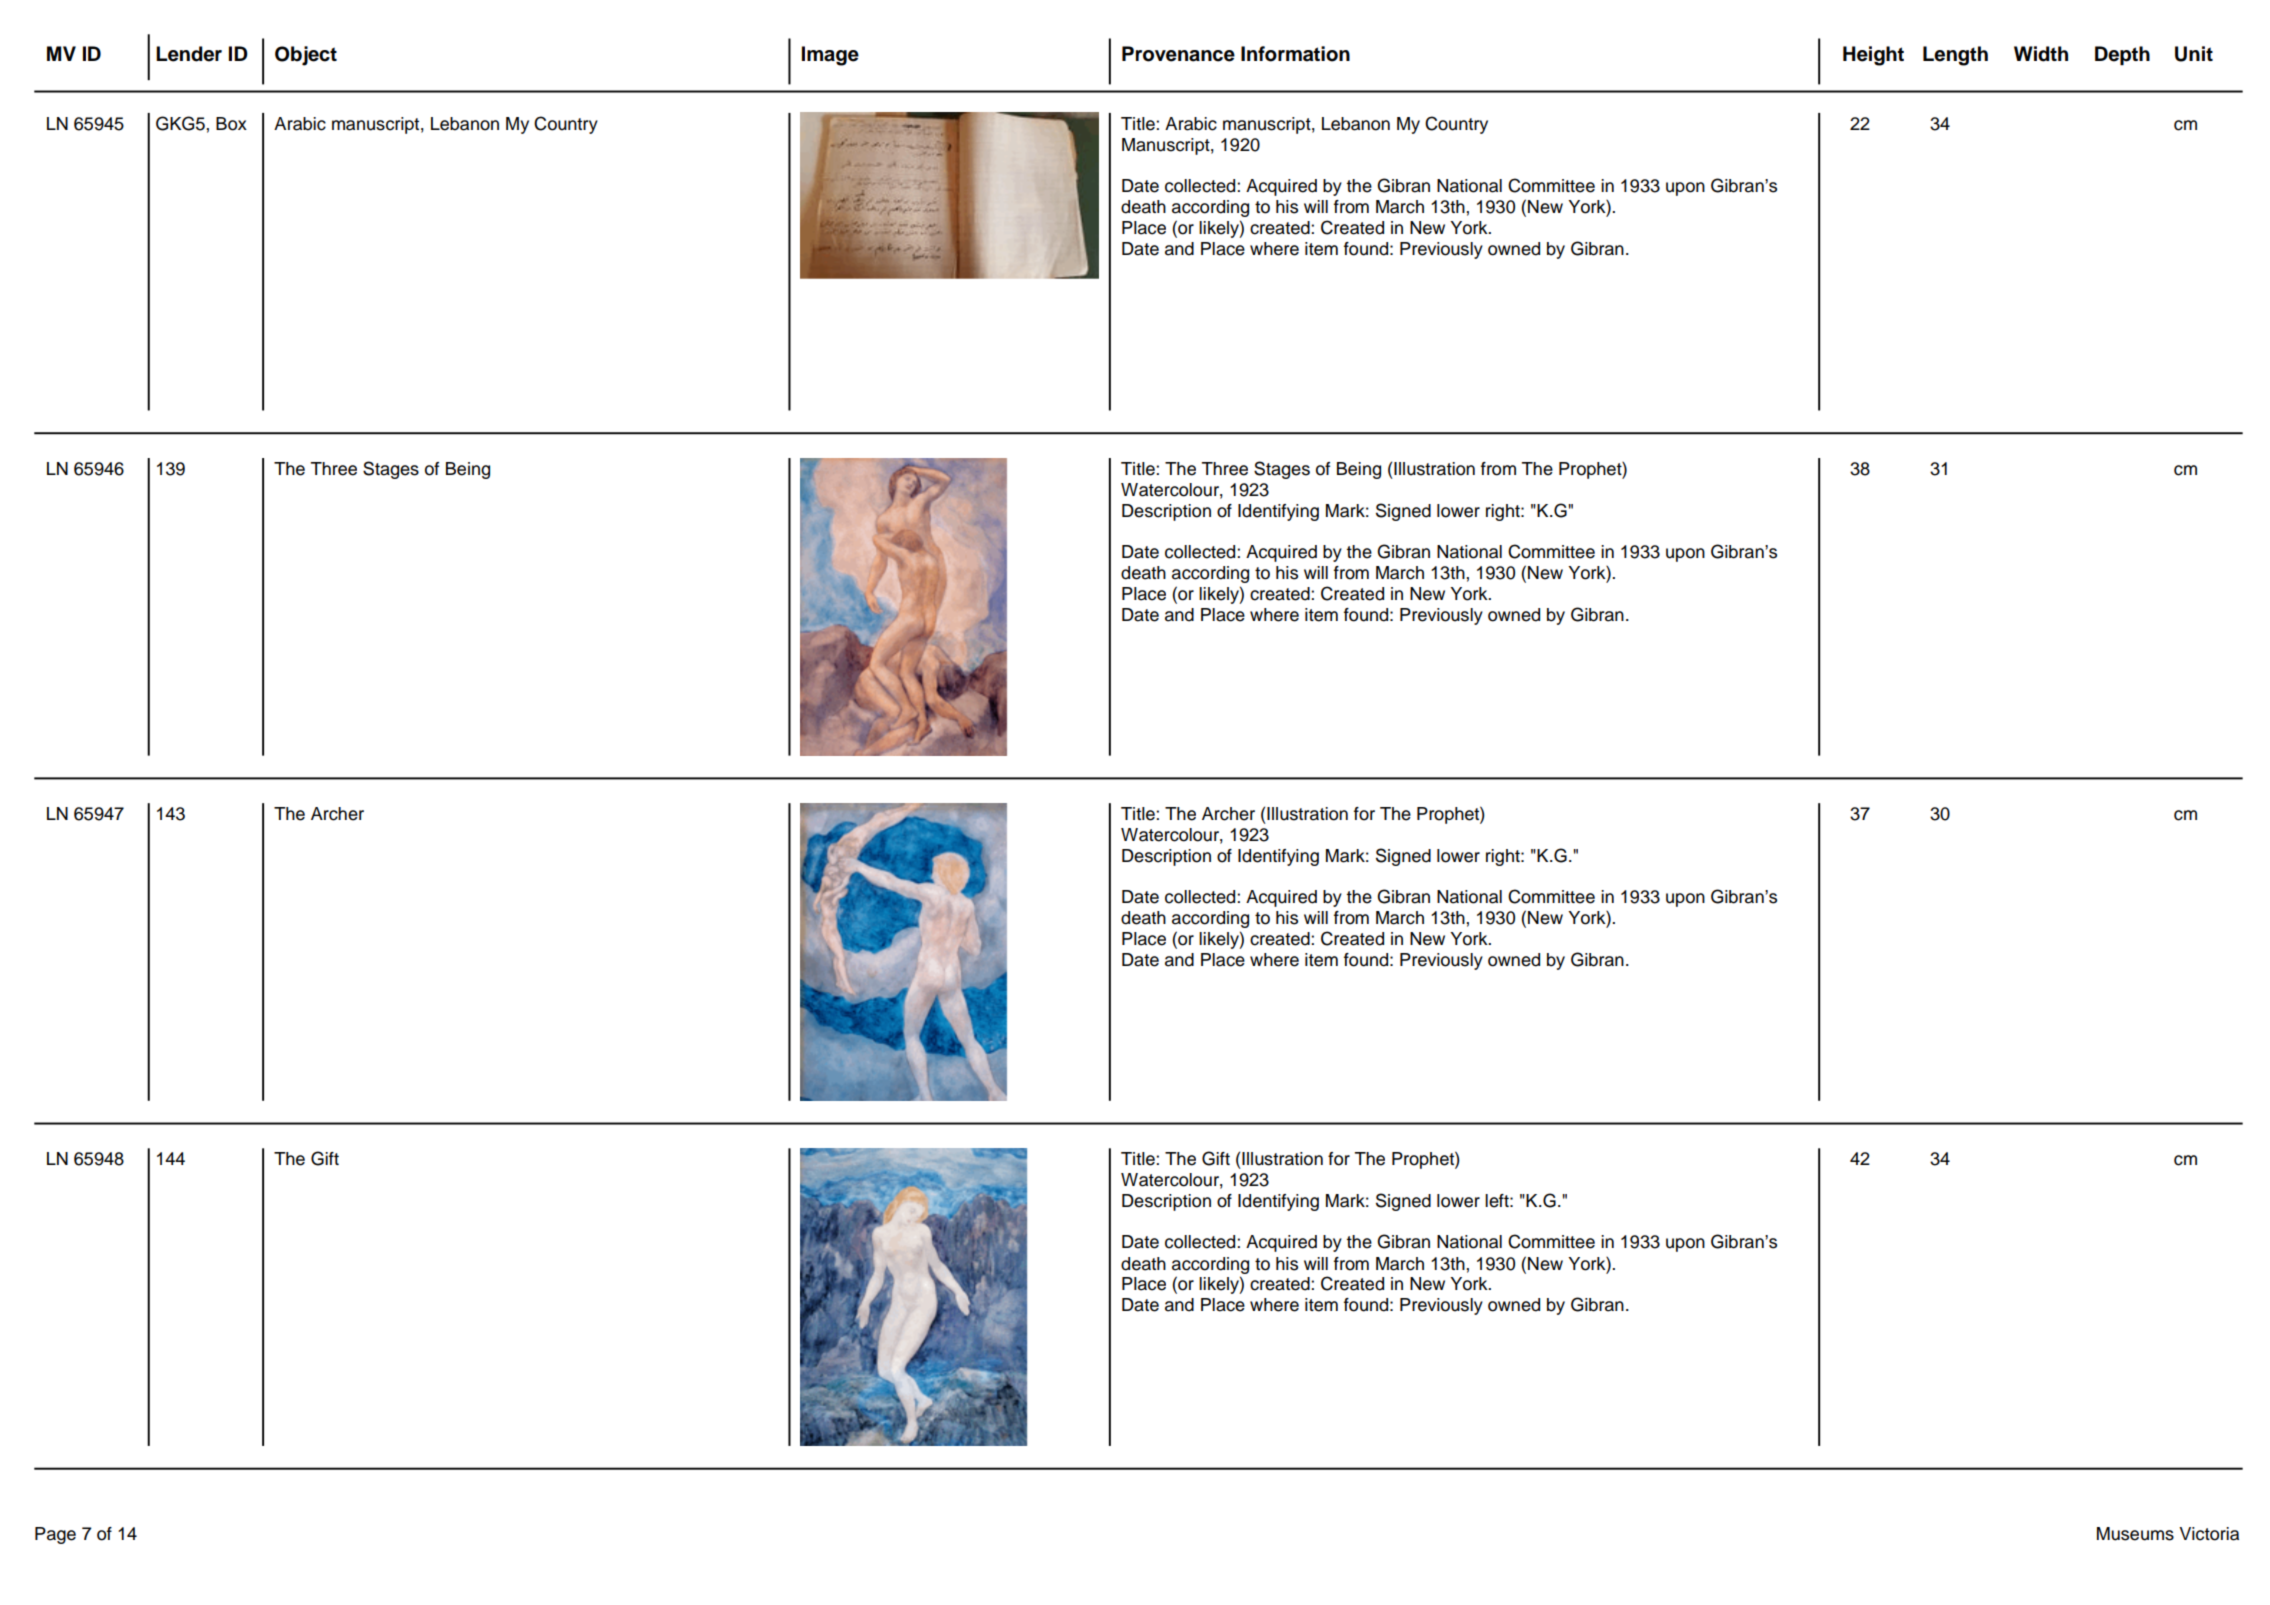 This screenshot has height=1605, width=2270. I want to click on Object, so click(306, 56).
